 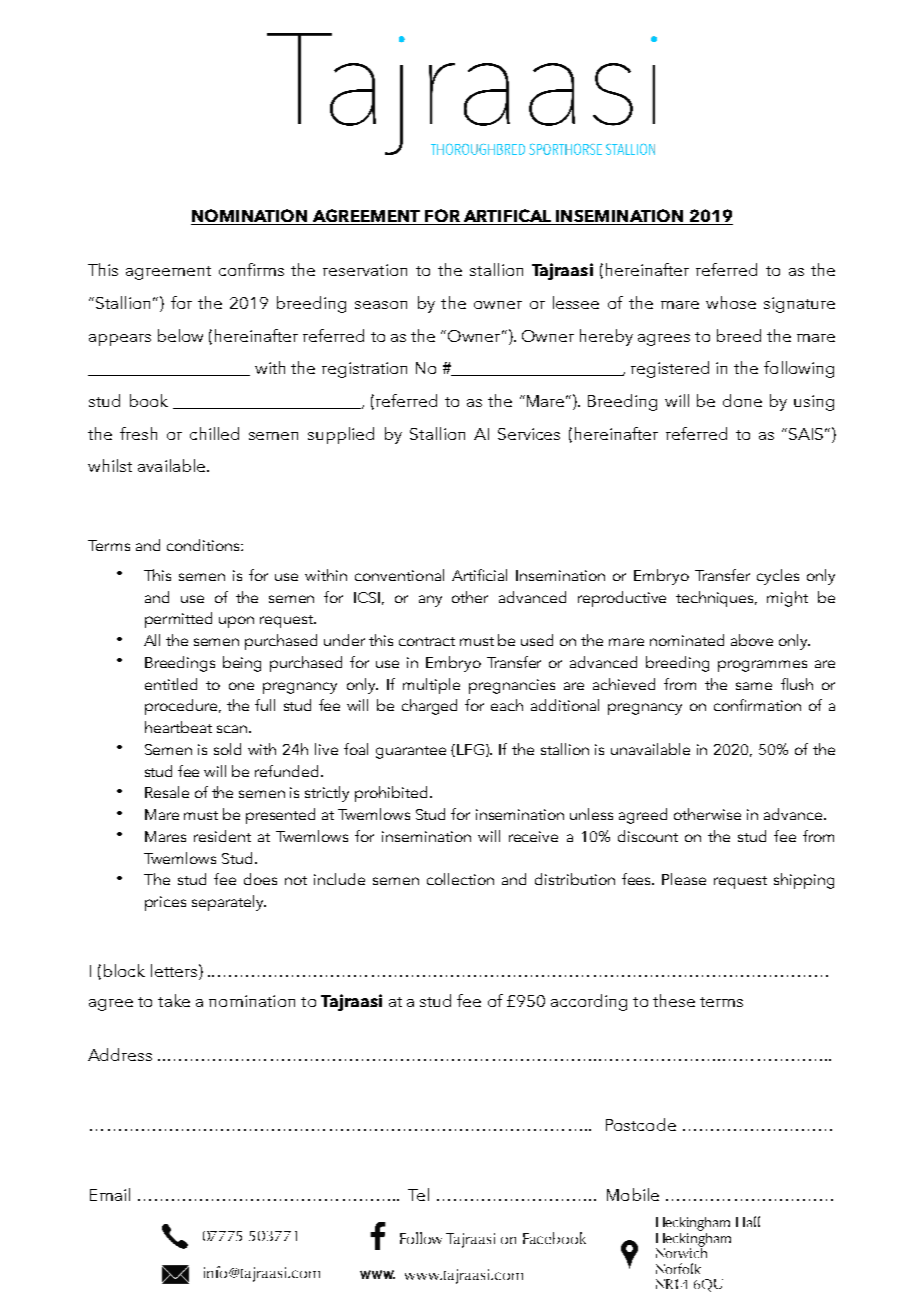 What do you see at coordinates (251, 269) in the document?
I see `confirms` at bounding box center [251, 269].
